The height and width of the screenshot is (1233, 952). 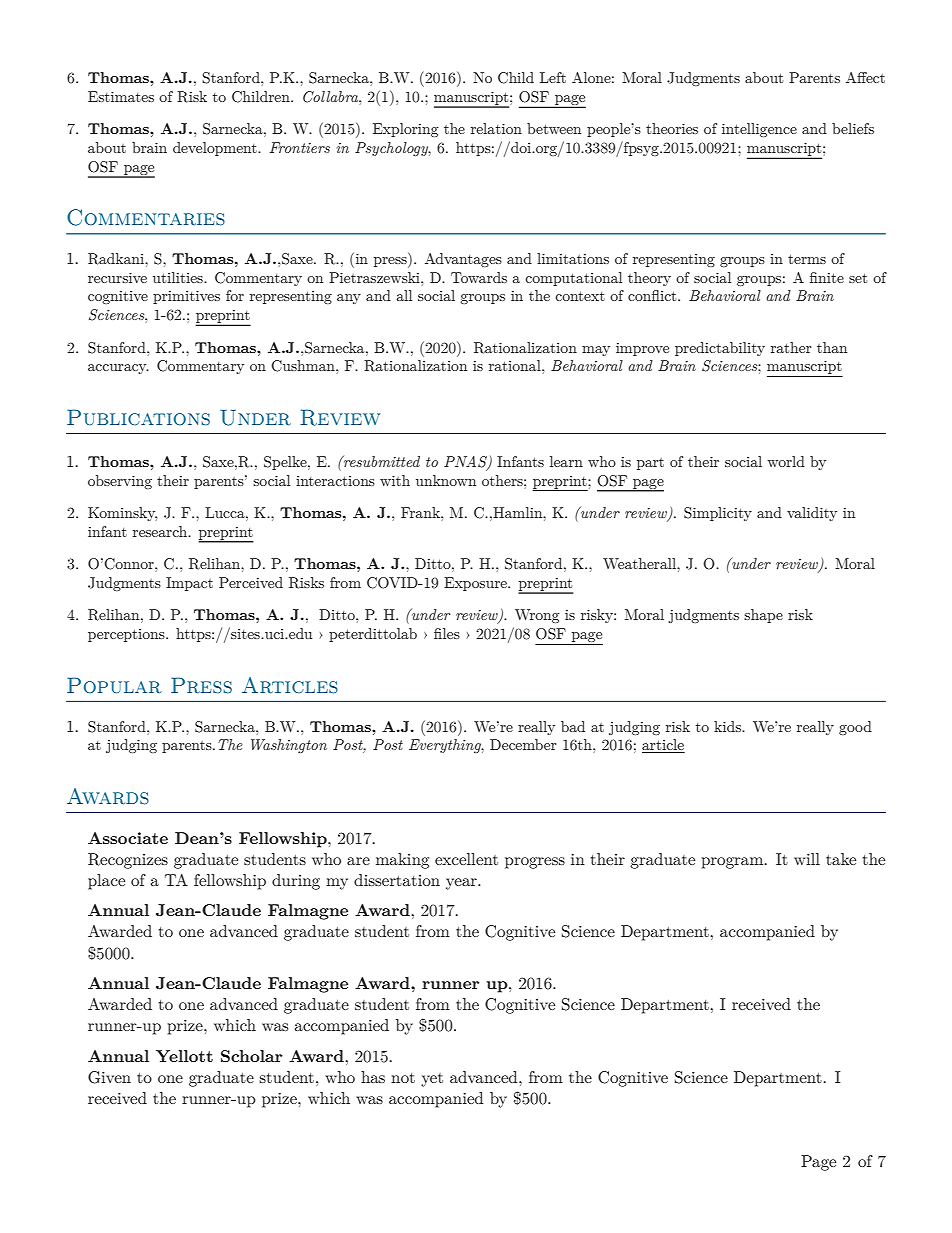 What do you see at coordinates (251, 1056) in the screenshot?
I see `Scholar` at bounding box center [251, 1056].
